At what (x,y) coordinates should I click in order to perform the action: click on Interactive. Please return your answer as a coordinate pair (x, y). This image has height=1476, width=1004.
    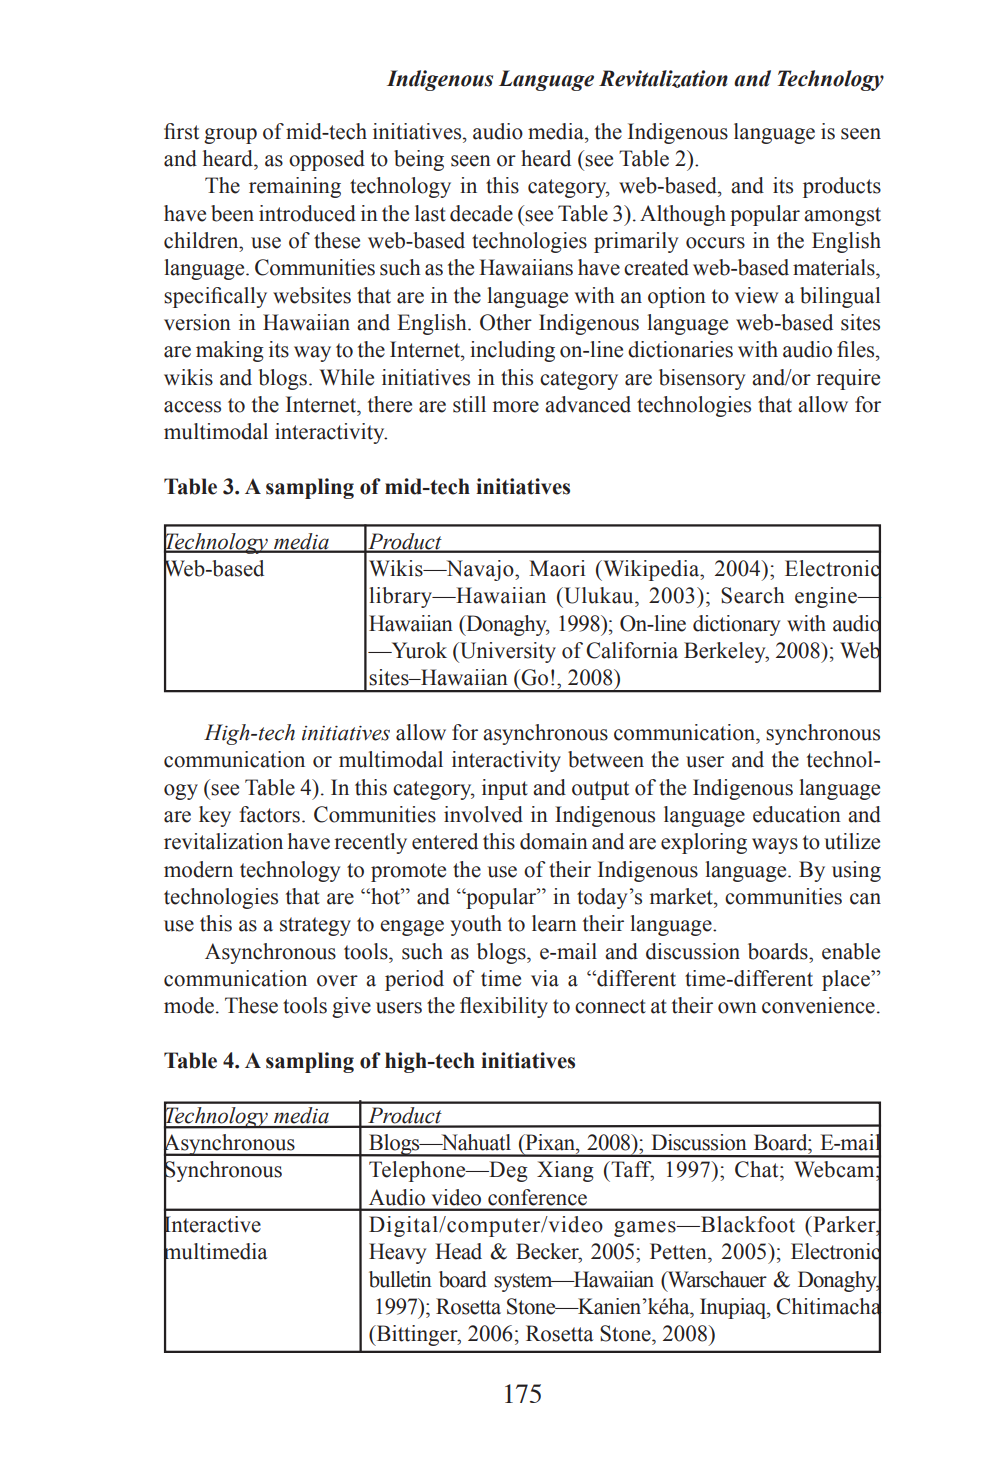
    Looking at the image, I should click on (212, 1224).
